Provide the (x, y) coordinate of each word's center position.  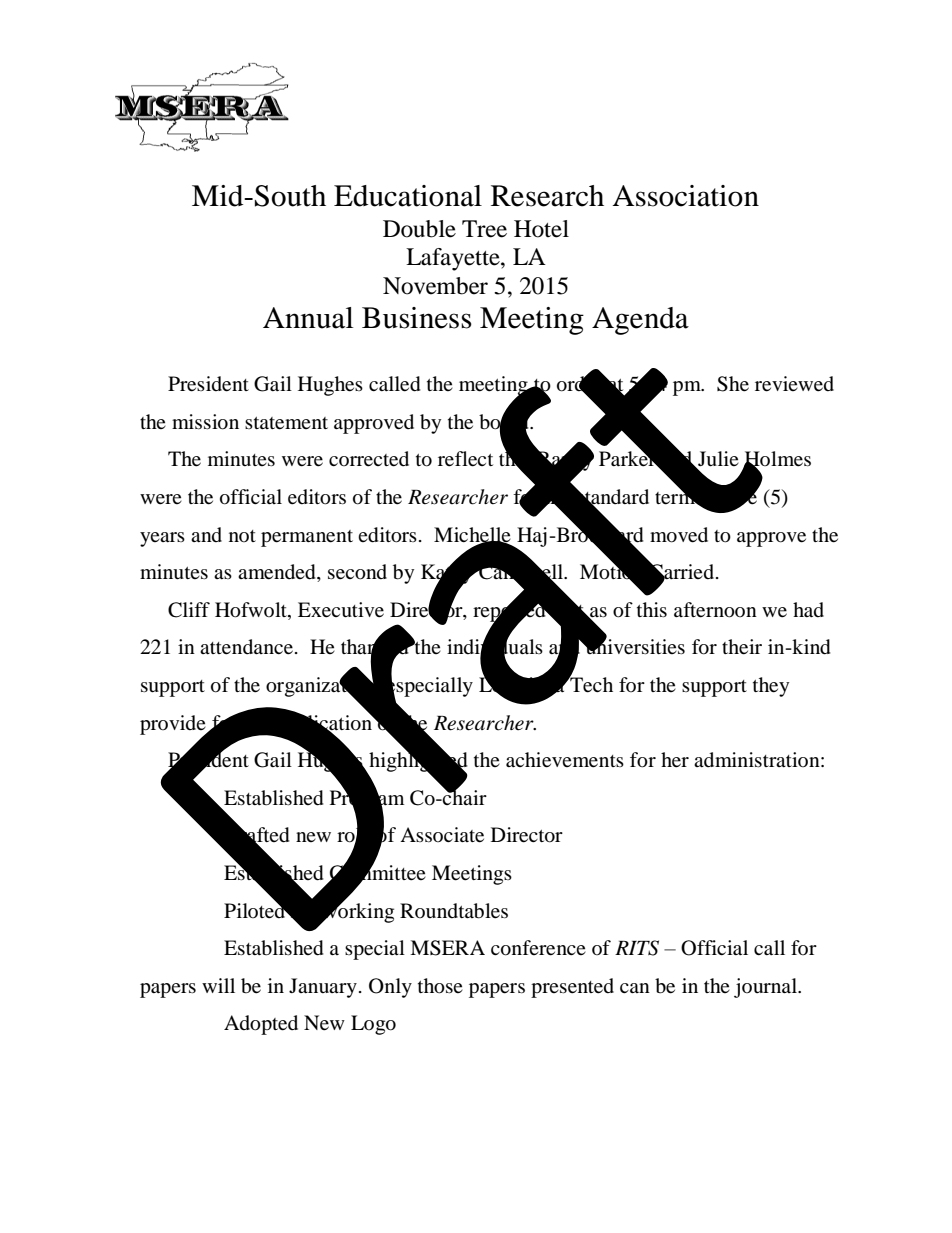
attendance (246, 647)
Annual (308, 318)
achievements (565, 760)
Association (685, 196)
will (218, 985)
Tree (484, 229)
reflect (465, 459)
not (242, 536)
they (771, 687)
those (440, 986)
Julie (717, 460)
